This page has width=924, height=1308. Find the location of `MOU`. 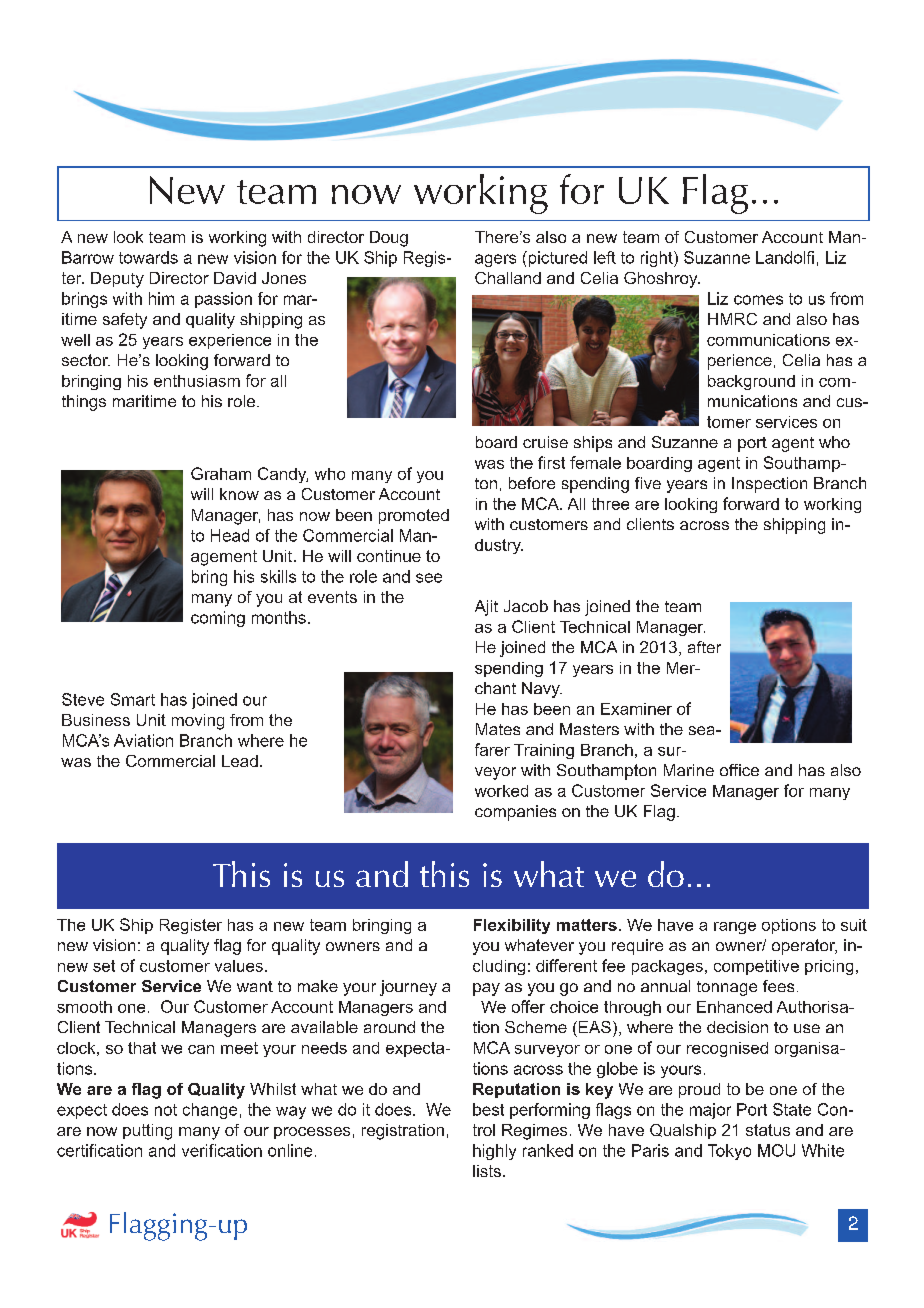

MOU is located at coordinates (776, 1150).
